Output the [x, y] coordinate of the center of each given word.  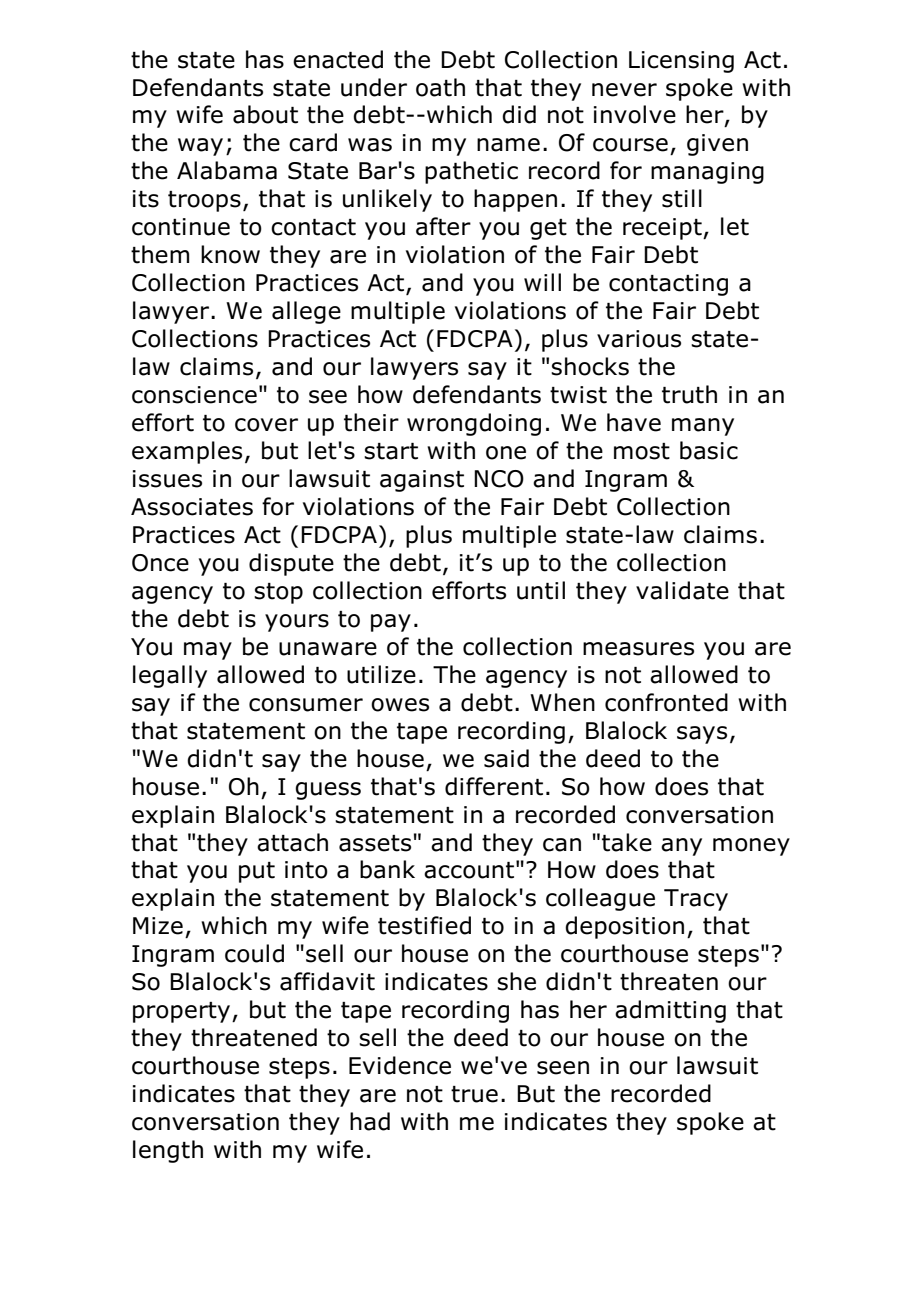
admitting [670, 1011]
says [702, 735]
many [703, 427]
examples [187, 452]
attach [292, 842]
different [494, 786]
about [265, 114]
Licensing [681, 62]
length [168, 1151]
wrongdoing [474, 424]
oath [440, 87]
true [474, 1094]
